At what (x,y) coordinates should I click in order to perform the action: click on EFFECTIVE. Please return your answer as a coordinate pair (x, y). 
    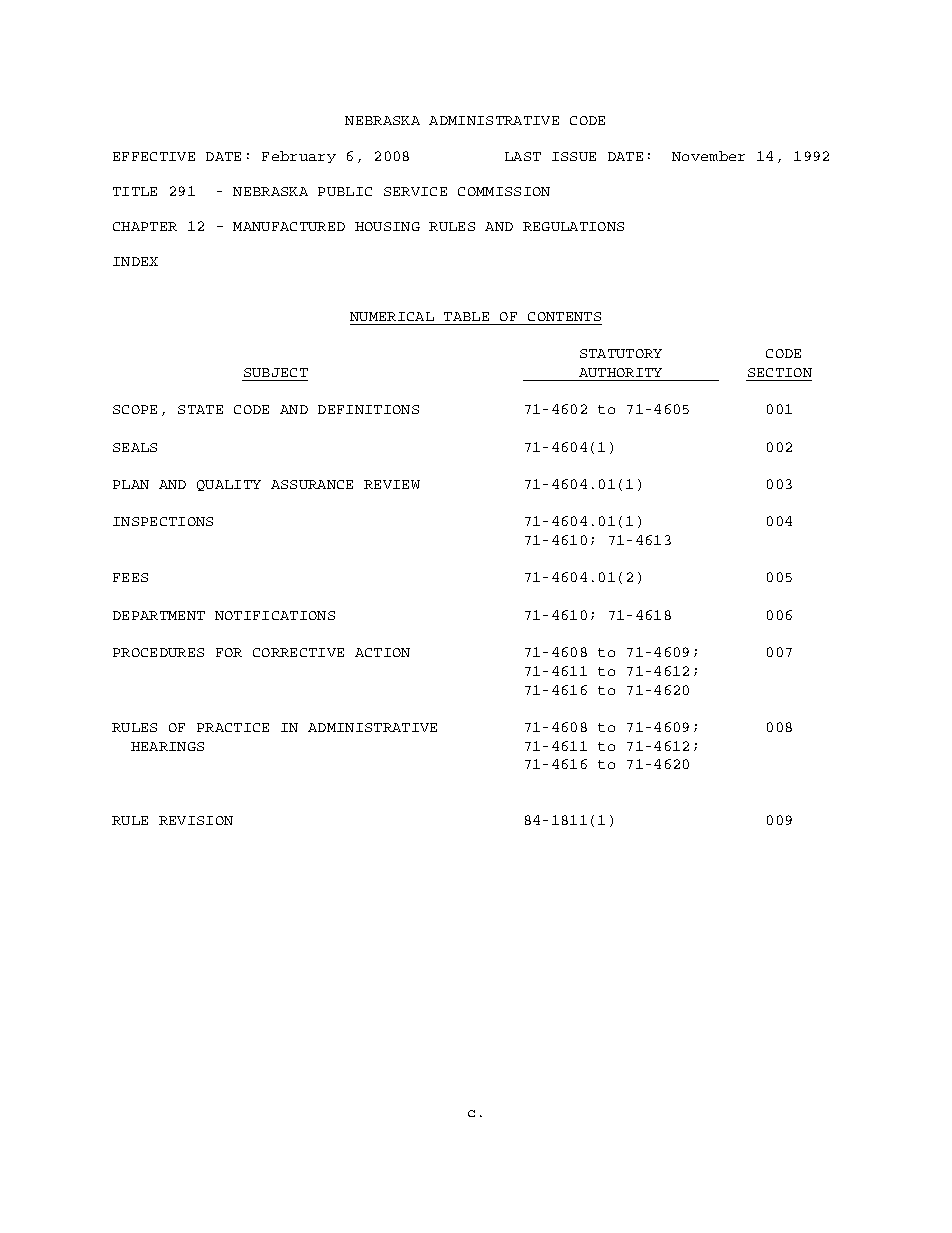
    Looking at the image, I should click on (154, 156).
